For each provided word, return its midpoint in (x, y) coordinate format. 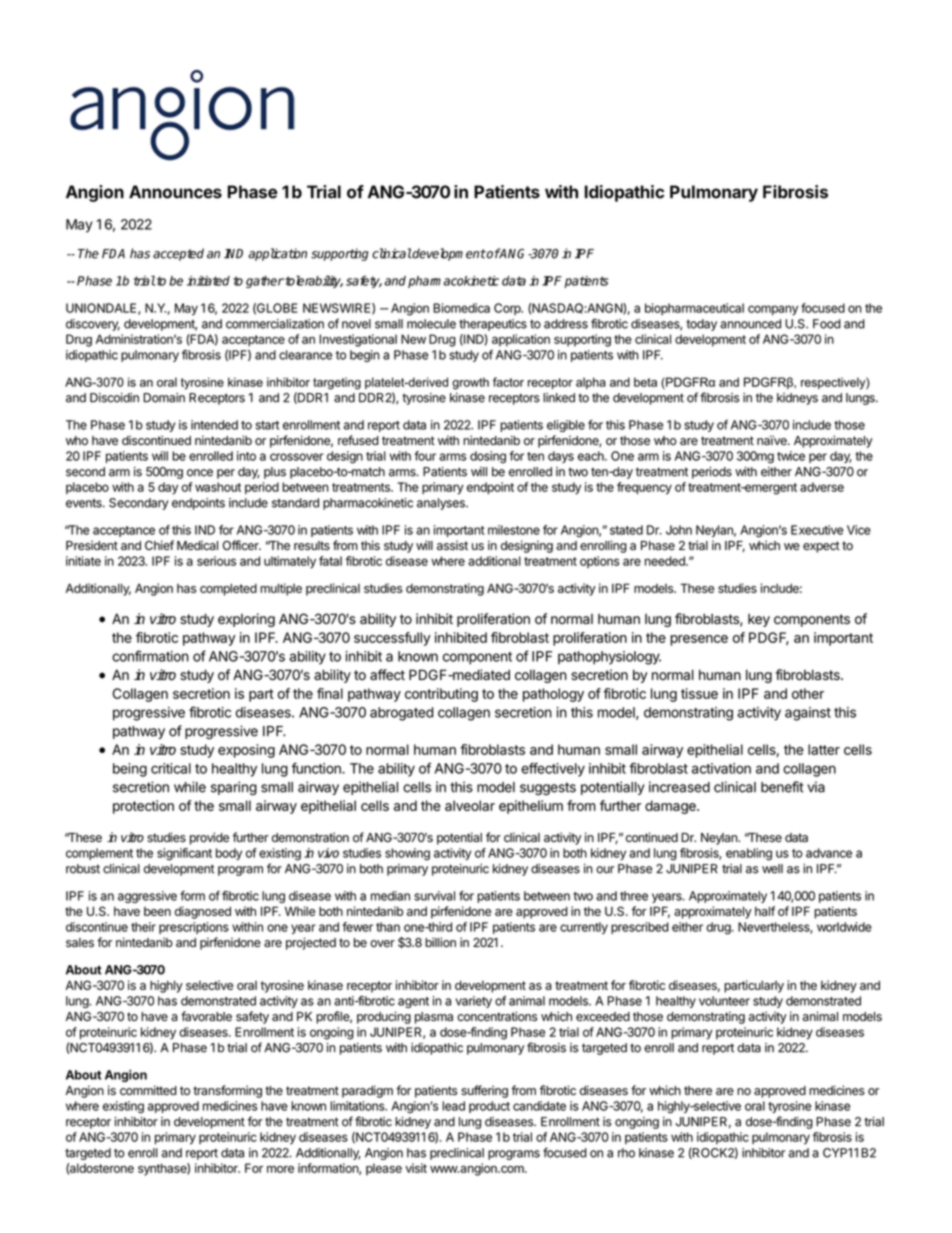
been (157, 911)
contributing (441, 695)
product (489, 1107)
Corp (508, 309)
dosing (488, 457)
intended (214, 425)
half (765, 911)
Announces (175, 192)
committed (148, 1090)
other (808, 693)
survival (434, 896)
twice (791, 456)
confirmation (150, 656)
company (773, 310)
